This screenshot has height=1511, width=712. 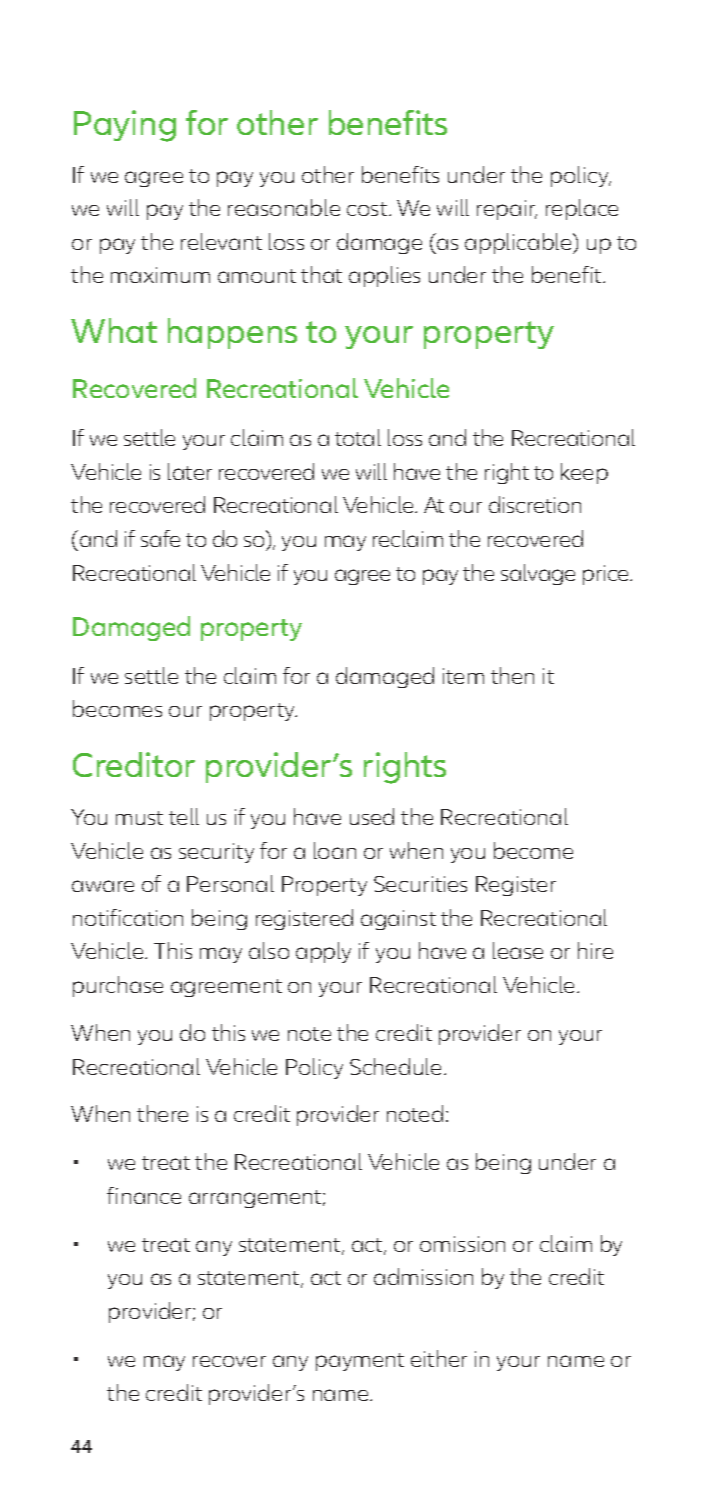 What do you see at coordinates (118, 986) in the screenshot?
I see `purchase` at bounding box center [118, 986].
